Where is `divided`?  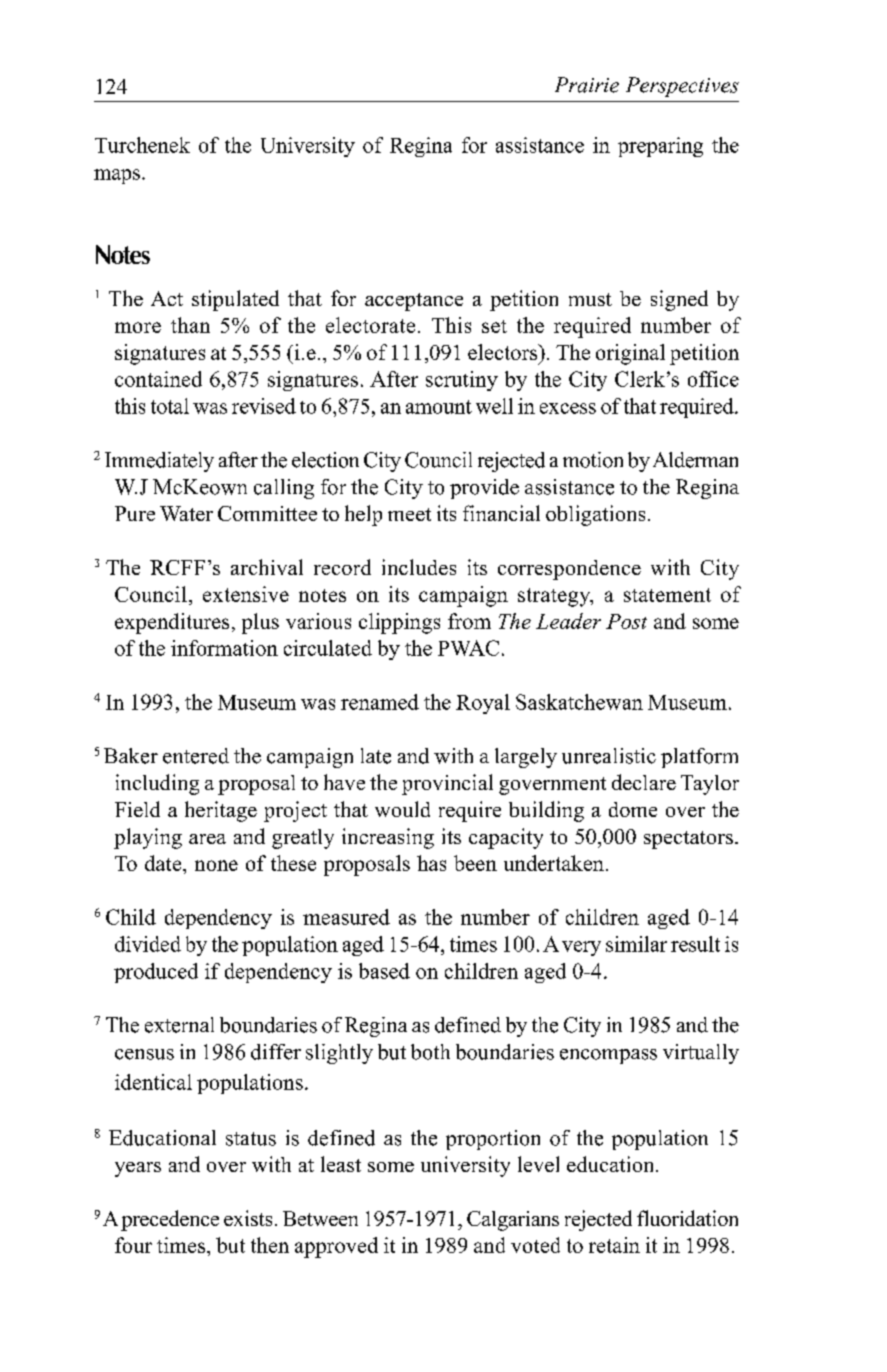 divided is located at coordinates (148, 944).
